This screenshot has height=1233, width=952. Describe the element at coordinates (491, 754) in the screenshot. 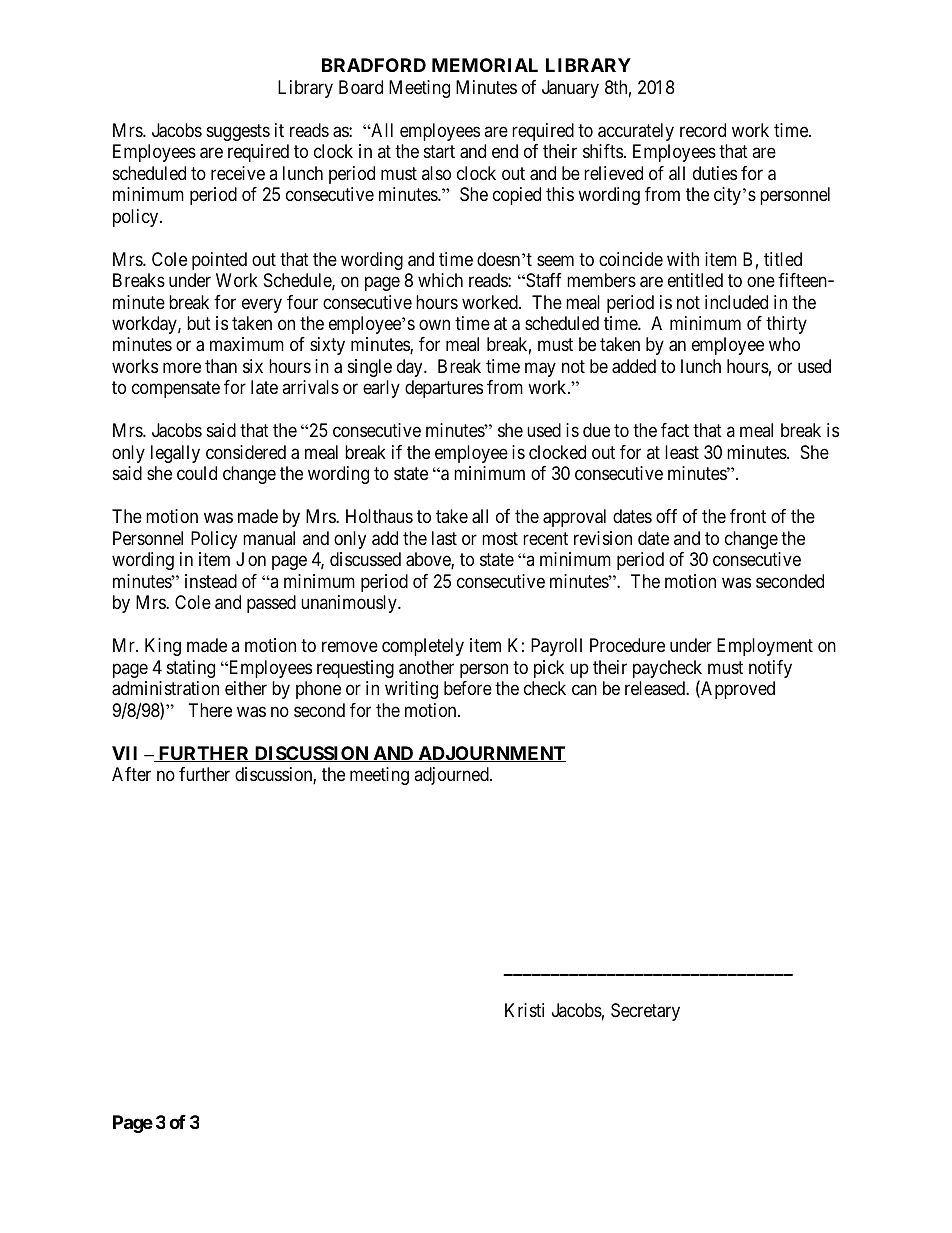

I see `ADJOURNMENT` at that location.
